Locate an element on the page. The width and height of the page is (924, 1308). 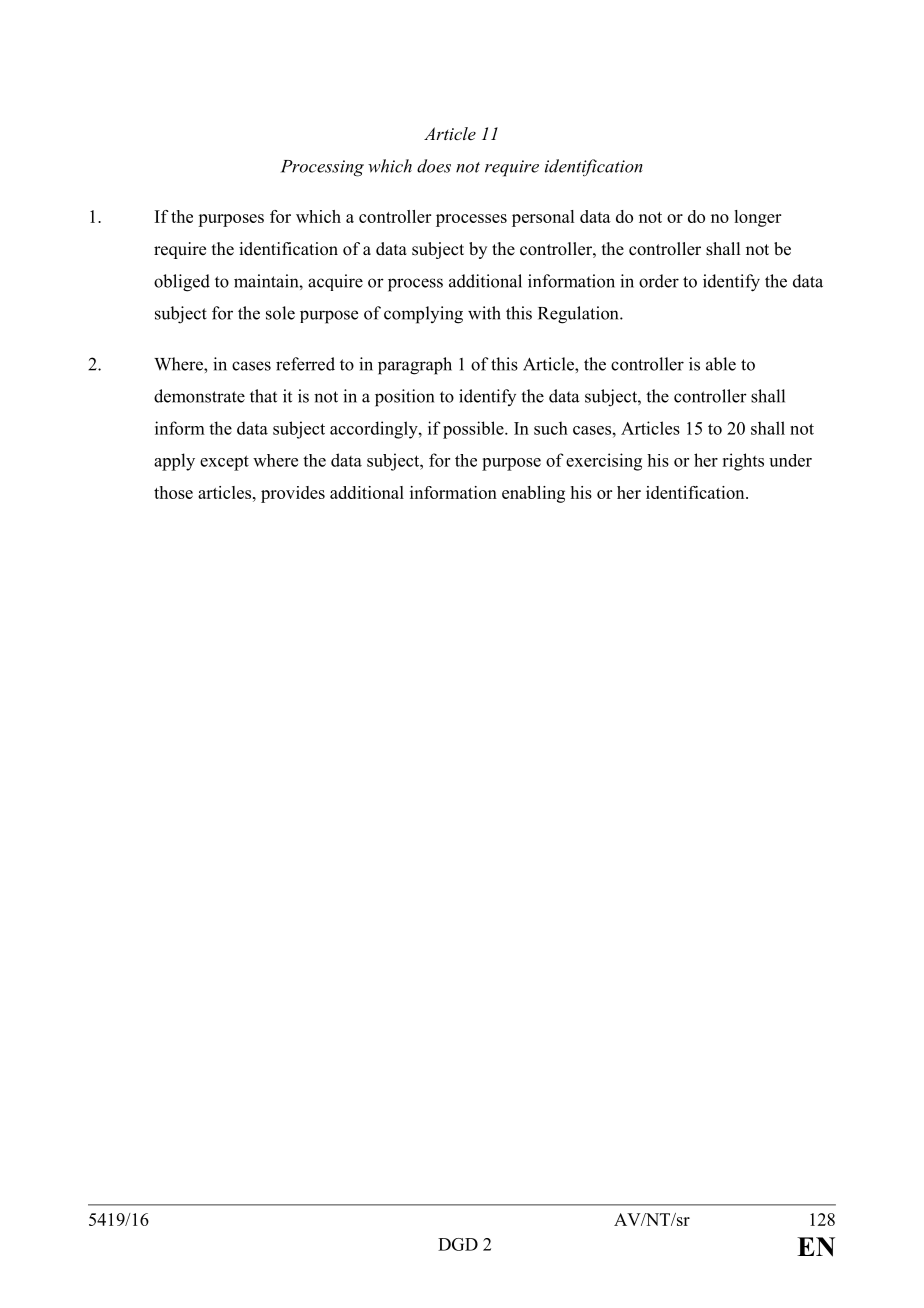
enabling is located at coordinates (533, 494).
